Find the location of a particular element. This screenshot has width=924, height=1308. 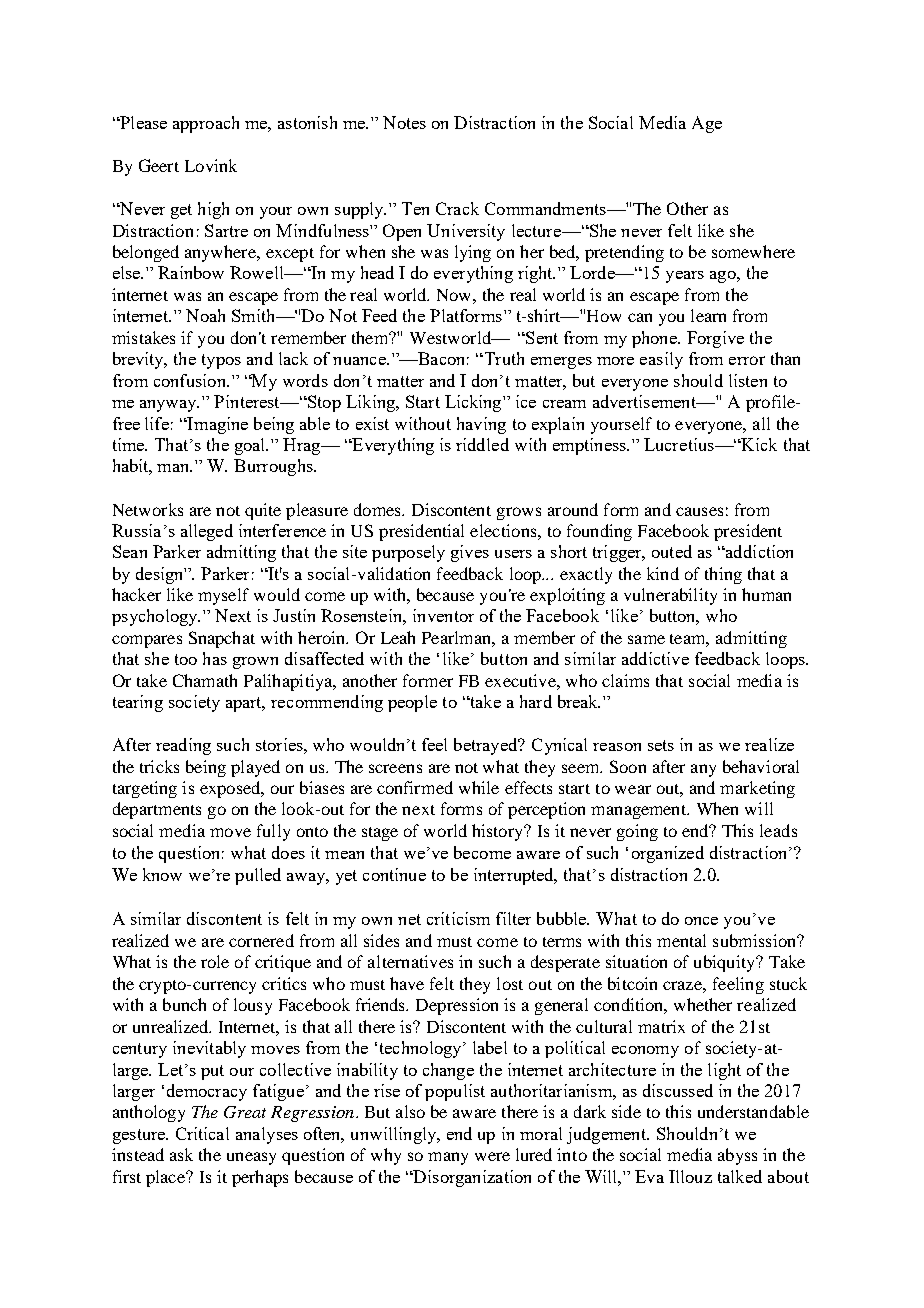

inventor is located at coordinates (443, 615).
